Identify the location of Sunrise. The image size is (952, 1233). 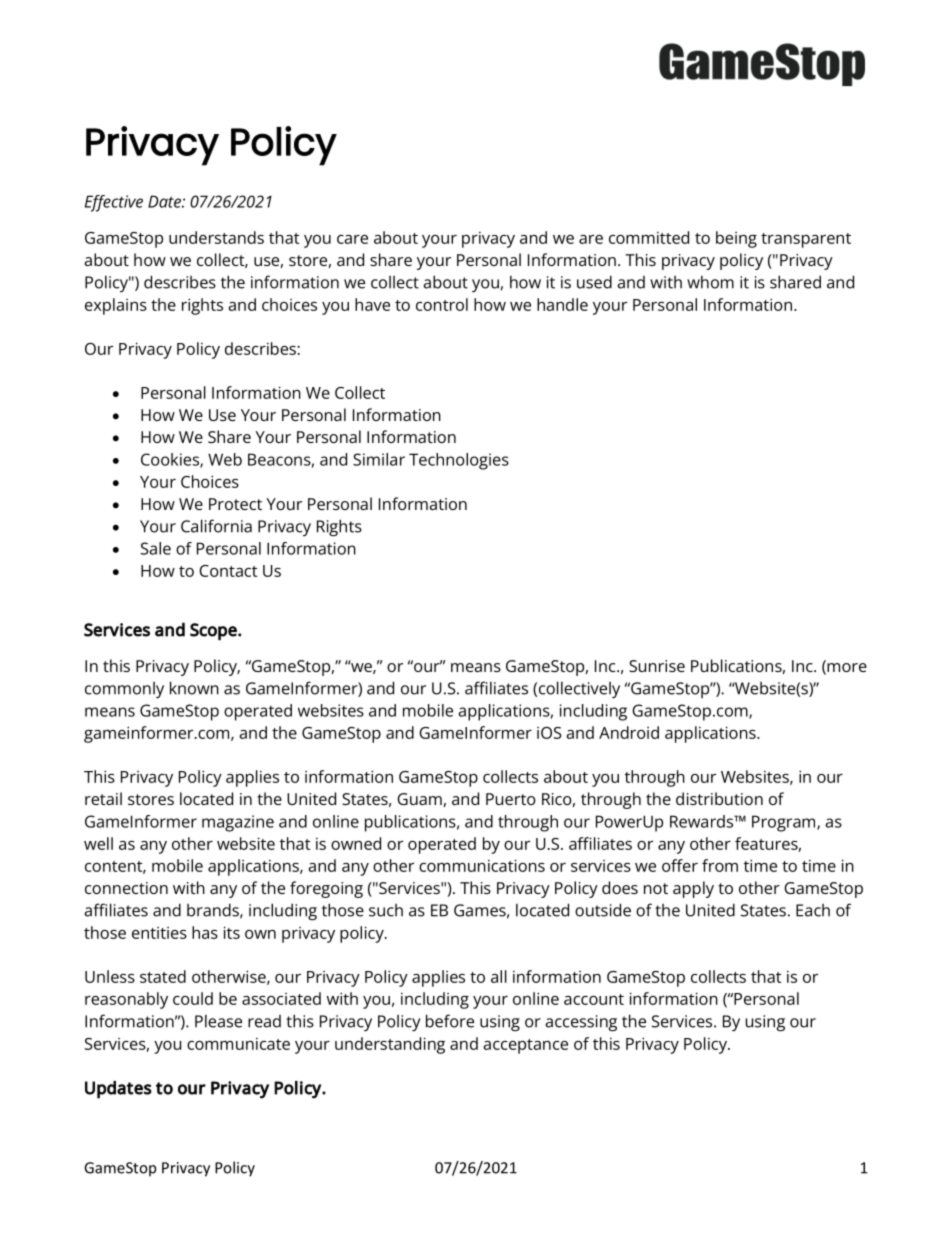
(657, 666).
